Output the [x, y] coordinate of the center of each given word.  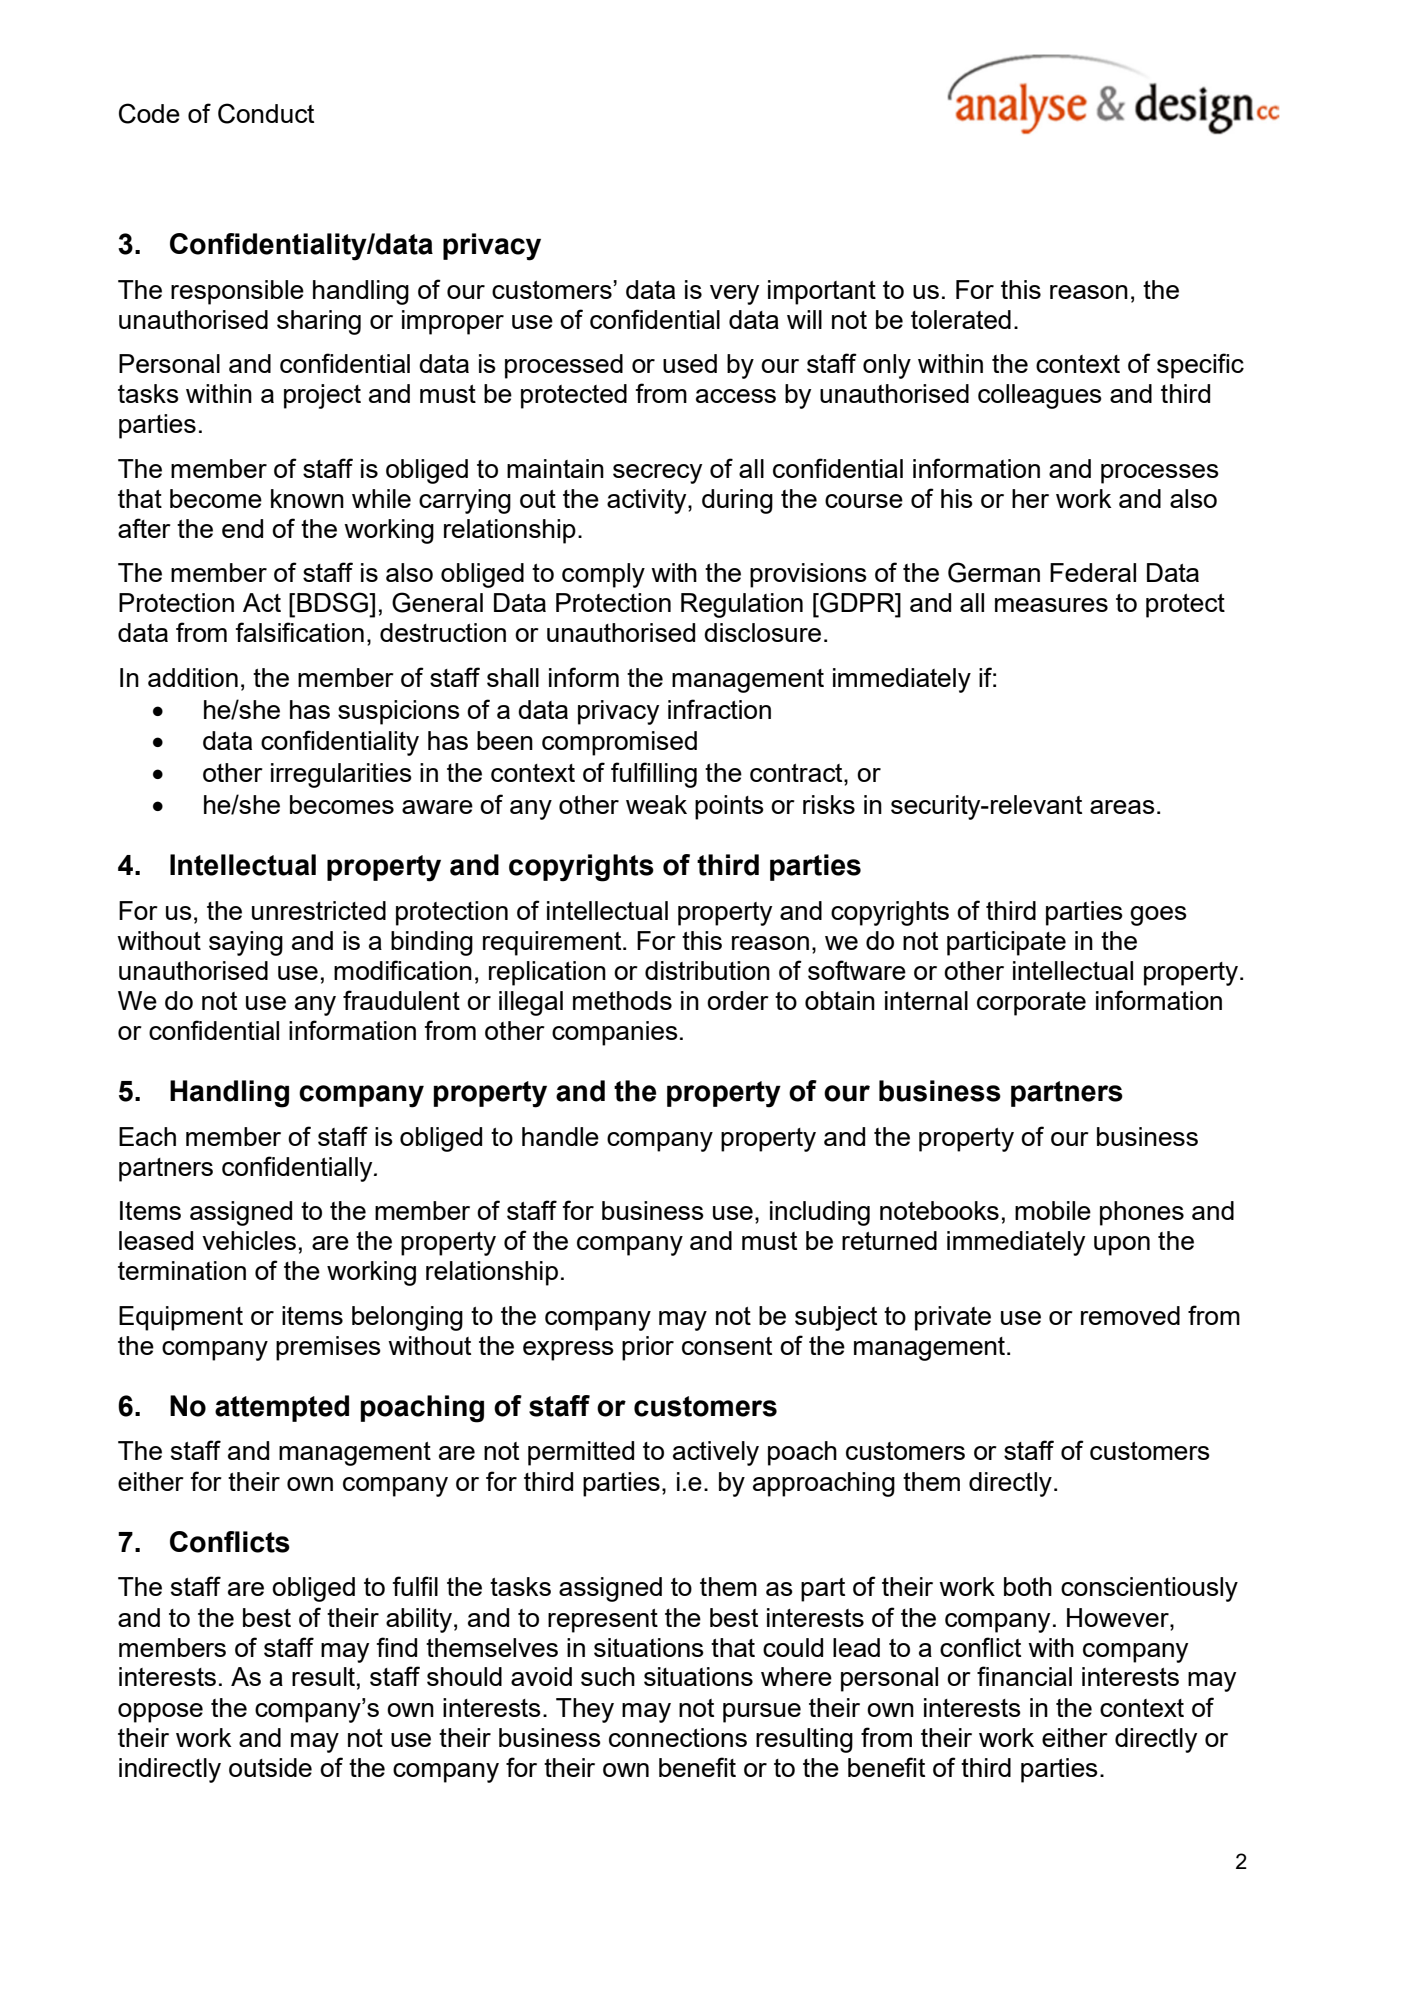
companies [615, 1033]
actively [716, 1453]
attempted [282, 1408]
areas [1122, 807]
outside [270, 1767]
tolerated [961, 319]
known [307, 498]
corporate [1031, 1004]
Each [147, 1136]
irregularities [341, 775]
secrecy [657, 474]
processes [1160, 474]
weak [656, 804]
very [734, 295]
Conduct [266, 113]
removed [1130, 1315]
